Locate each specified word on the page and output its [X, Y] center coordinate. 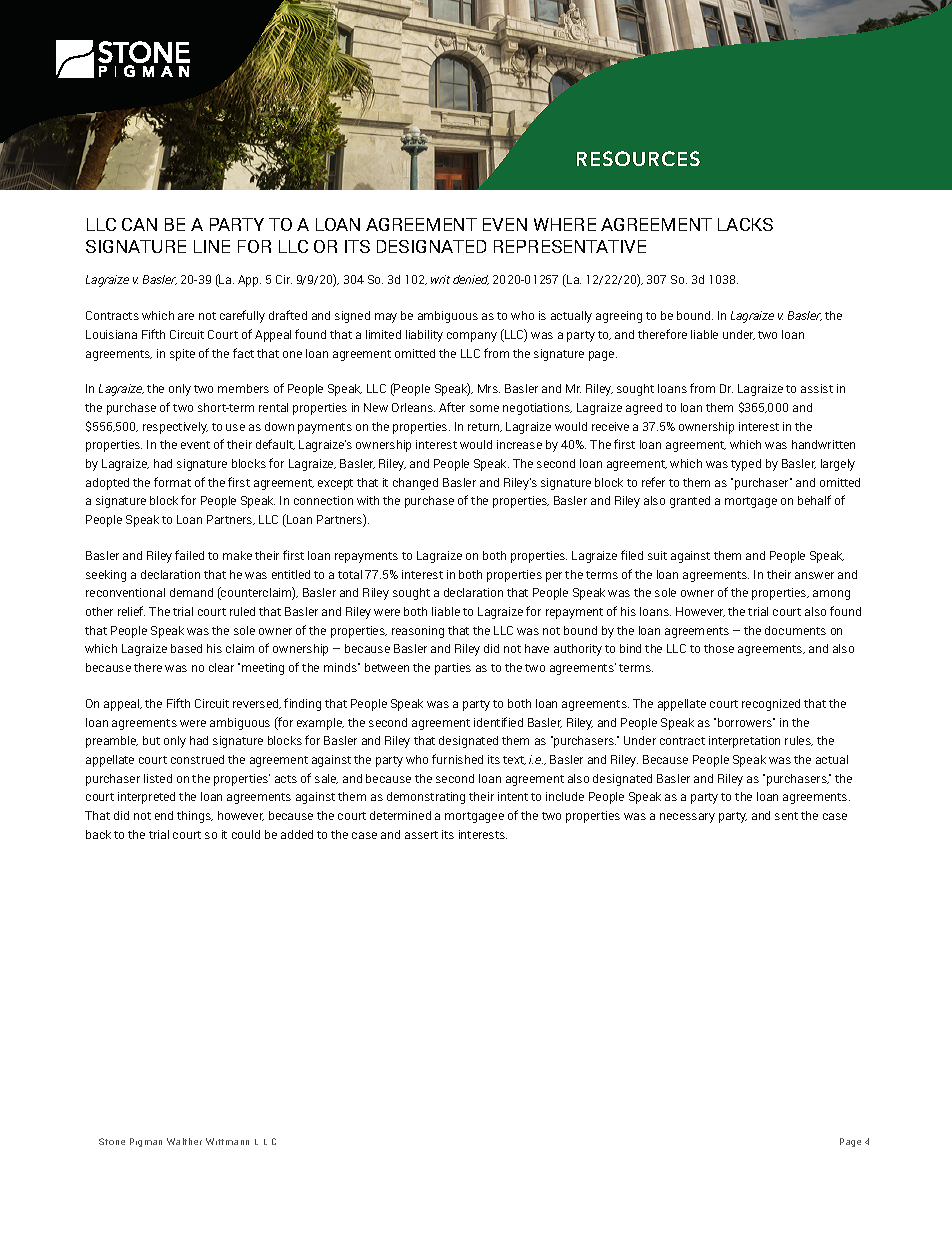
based [186, 648]
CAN [139, 224]
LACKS [745, 224]
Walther [184, 1141]
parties [453, 669]
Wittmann [227, 1141]
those [719, 648]
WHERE [565, 224]
